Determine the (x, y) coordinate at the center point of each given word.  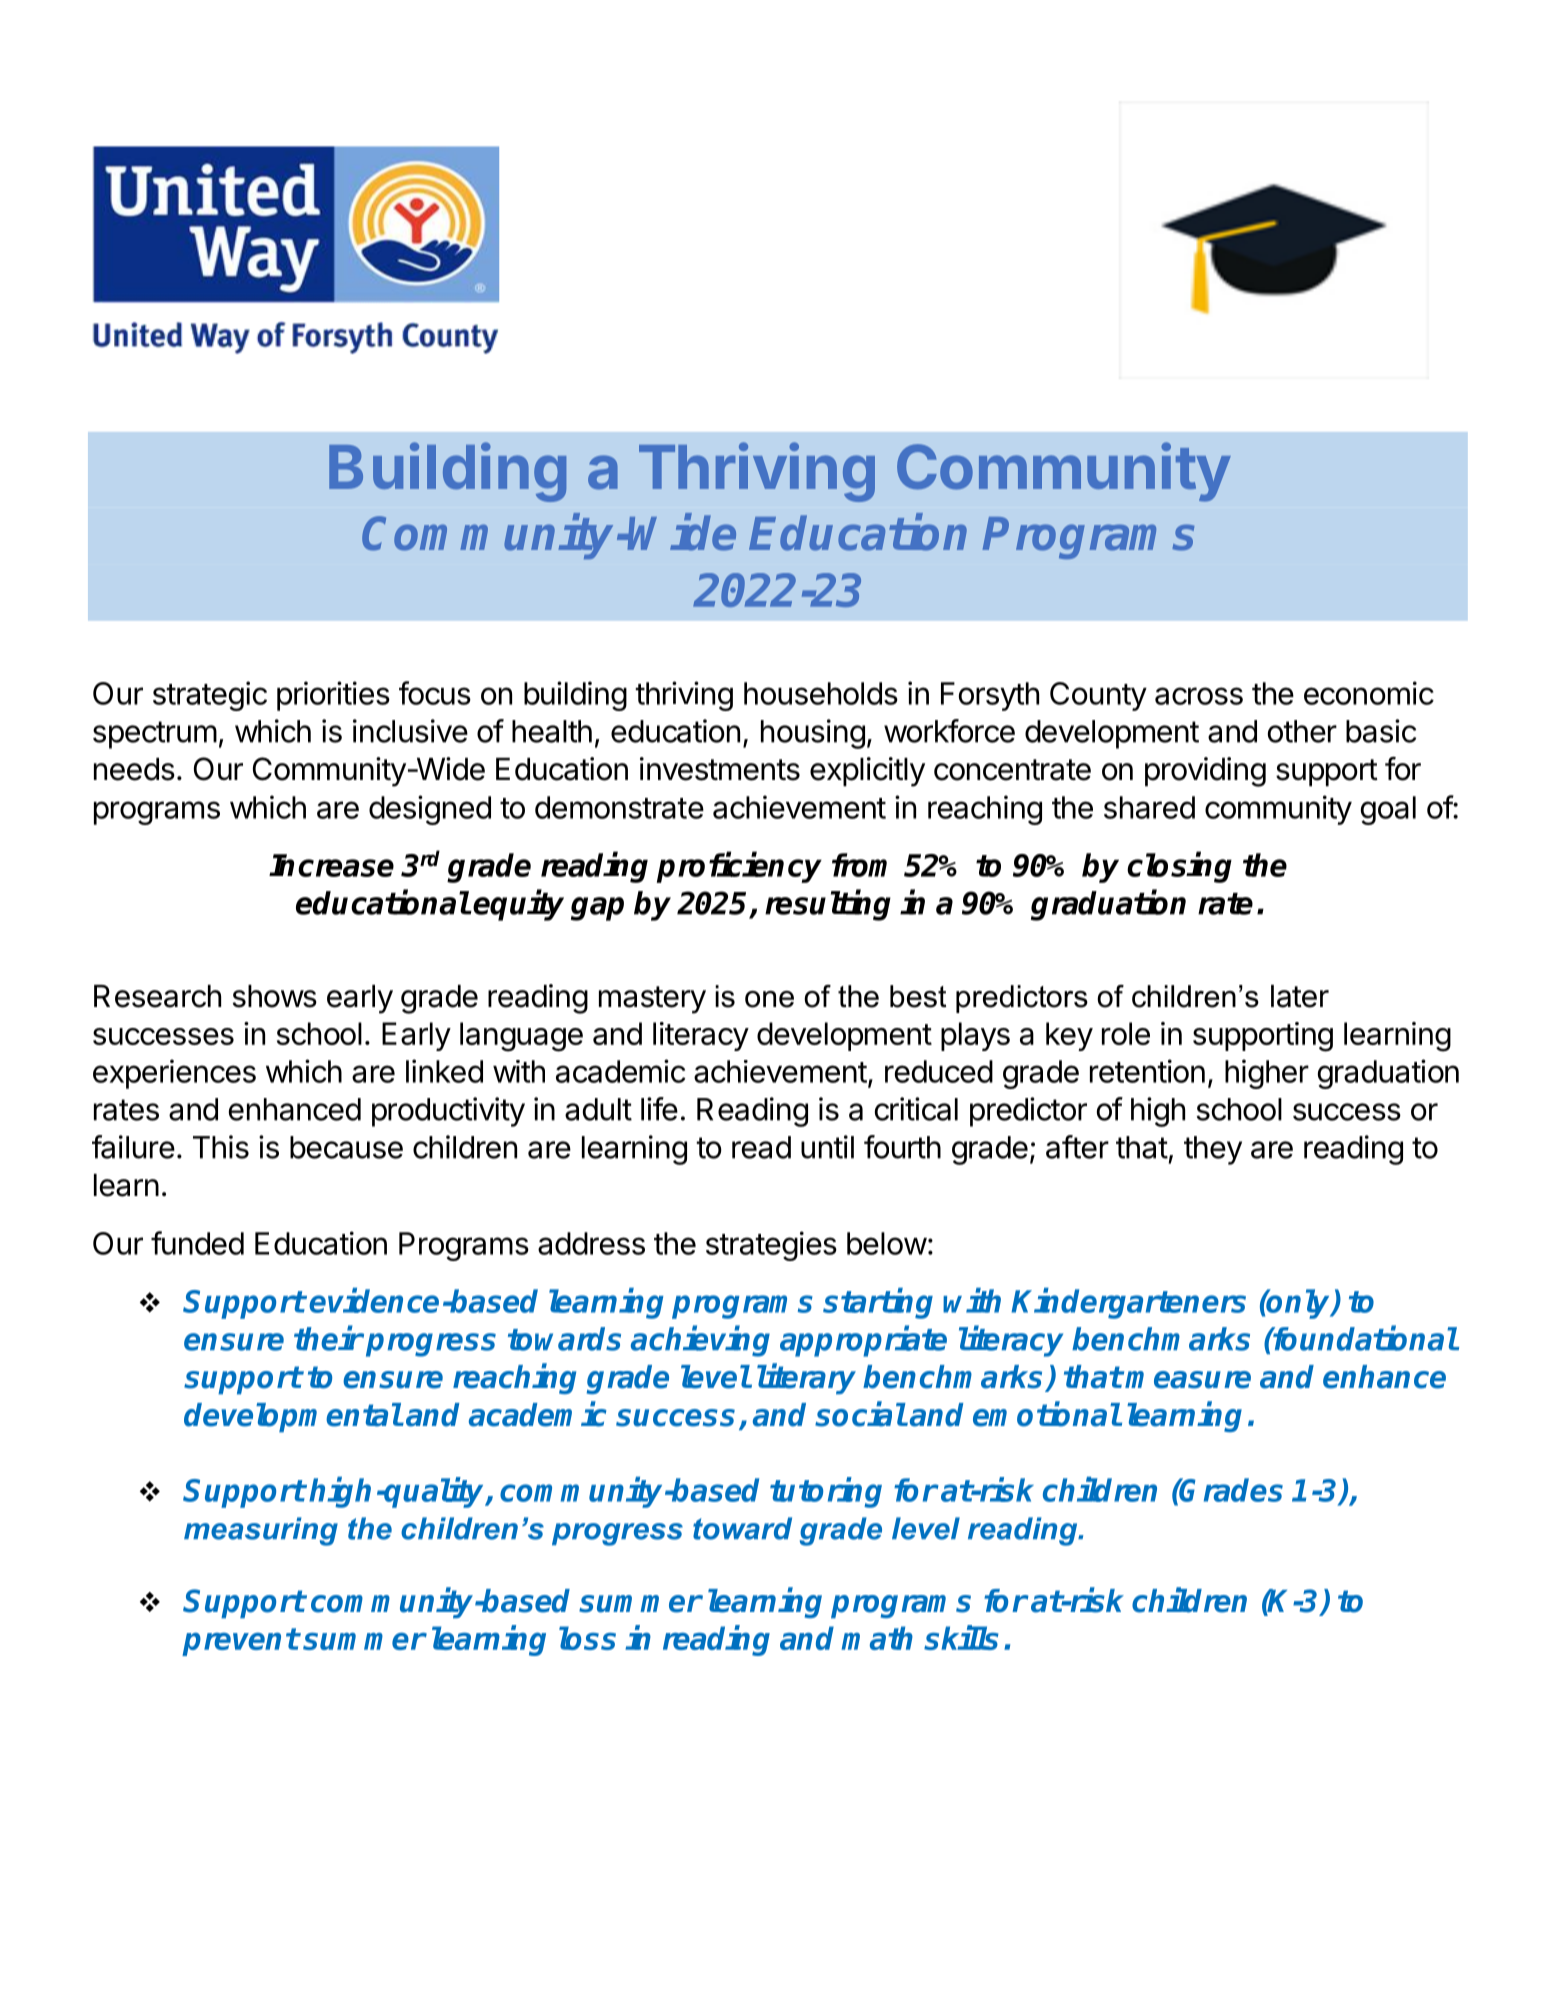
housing (813, 734)
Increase (331, 865)
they (1213, 1150)
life (659, 1109)
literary (806, 1379)
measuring (261, 1531)
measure (1188, 1380)
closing (1179, 867)
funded (197, 1243)
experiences (174, 1074)
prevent (240, 1642)
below (887, 1243)
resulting (828, 905)
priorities (333, 696)
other (1302, 731)
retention (1147, 1071)
